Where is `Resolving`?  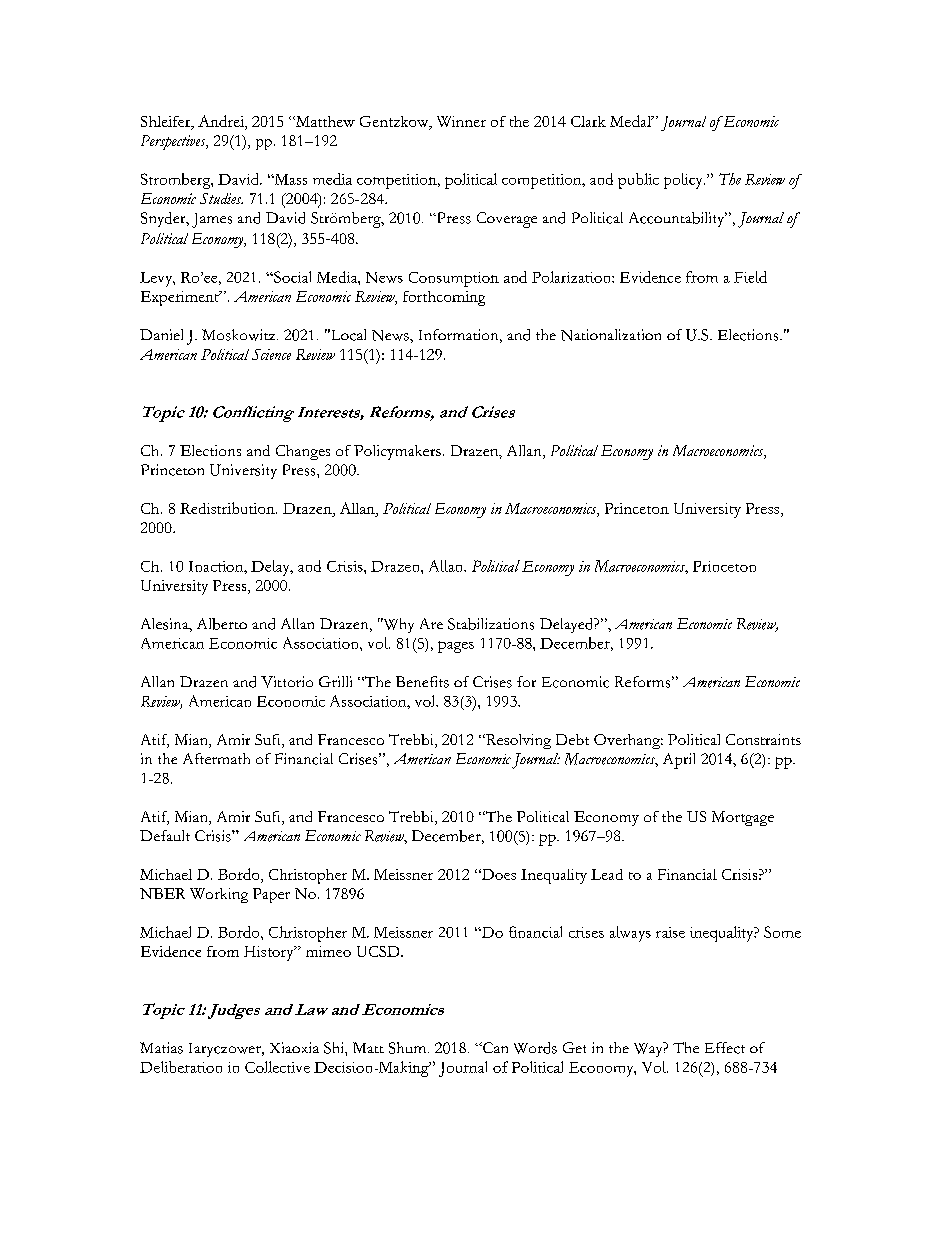
Resolving is located at coordinates (517, 741).
